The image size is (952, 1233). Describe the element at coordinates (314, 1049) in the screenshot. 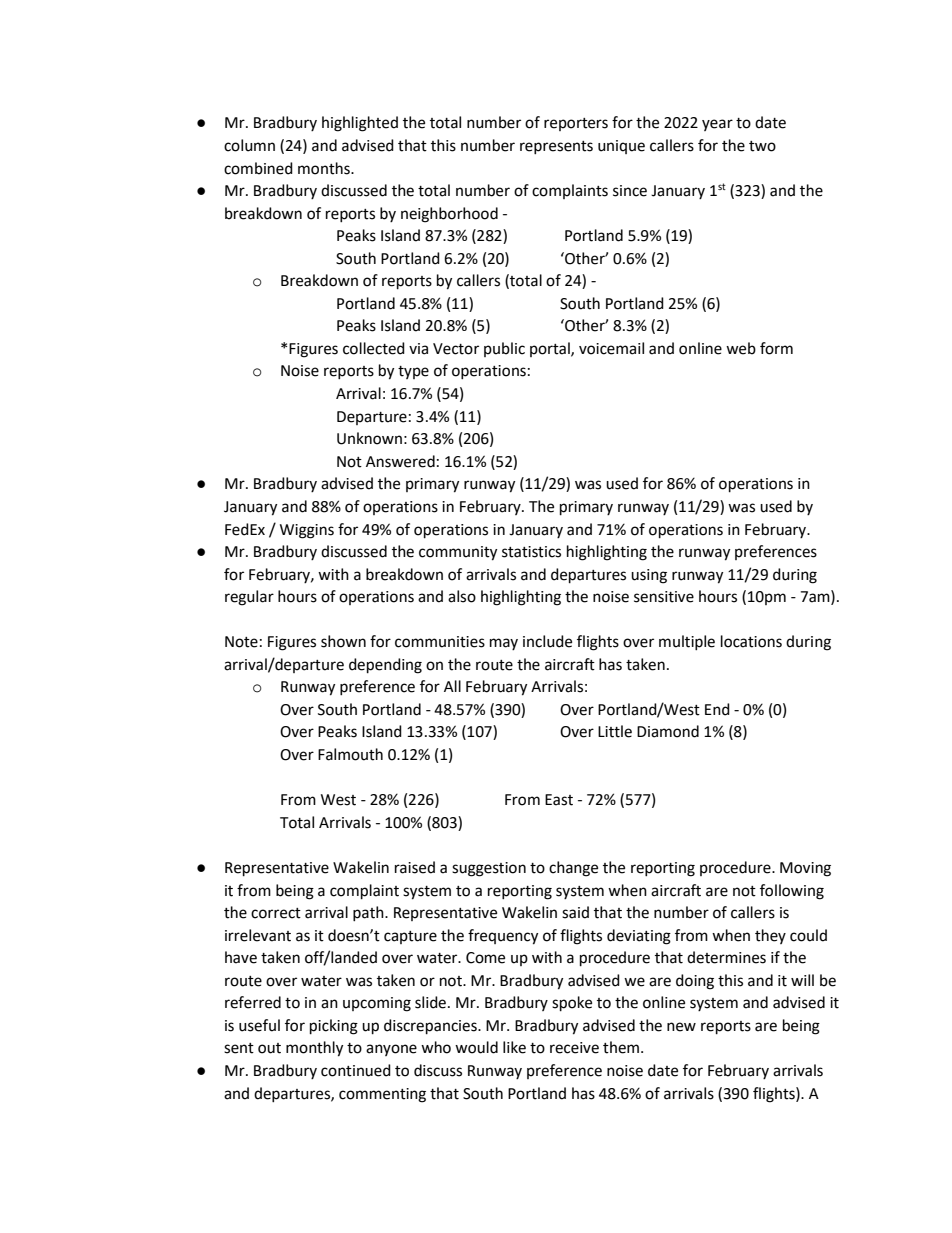

I see `monthly` at that location.
